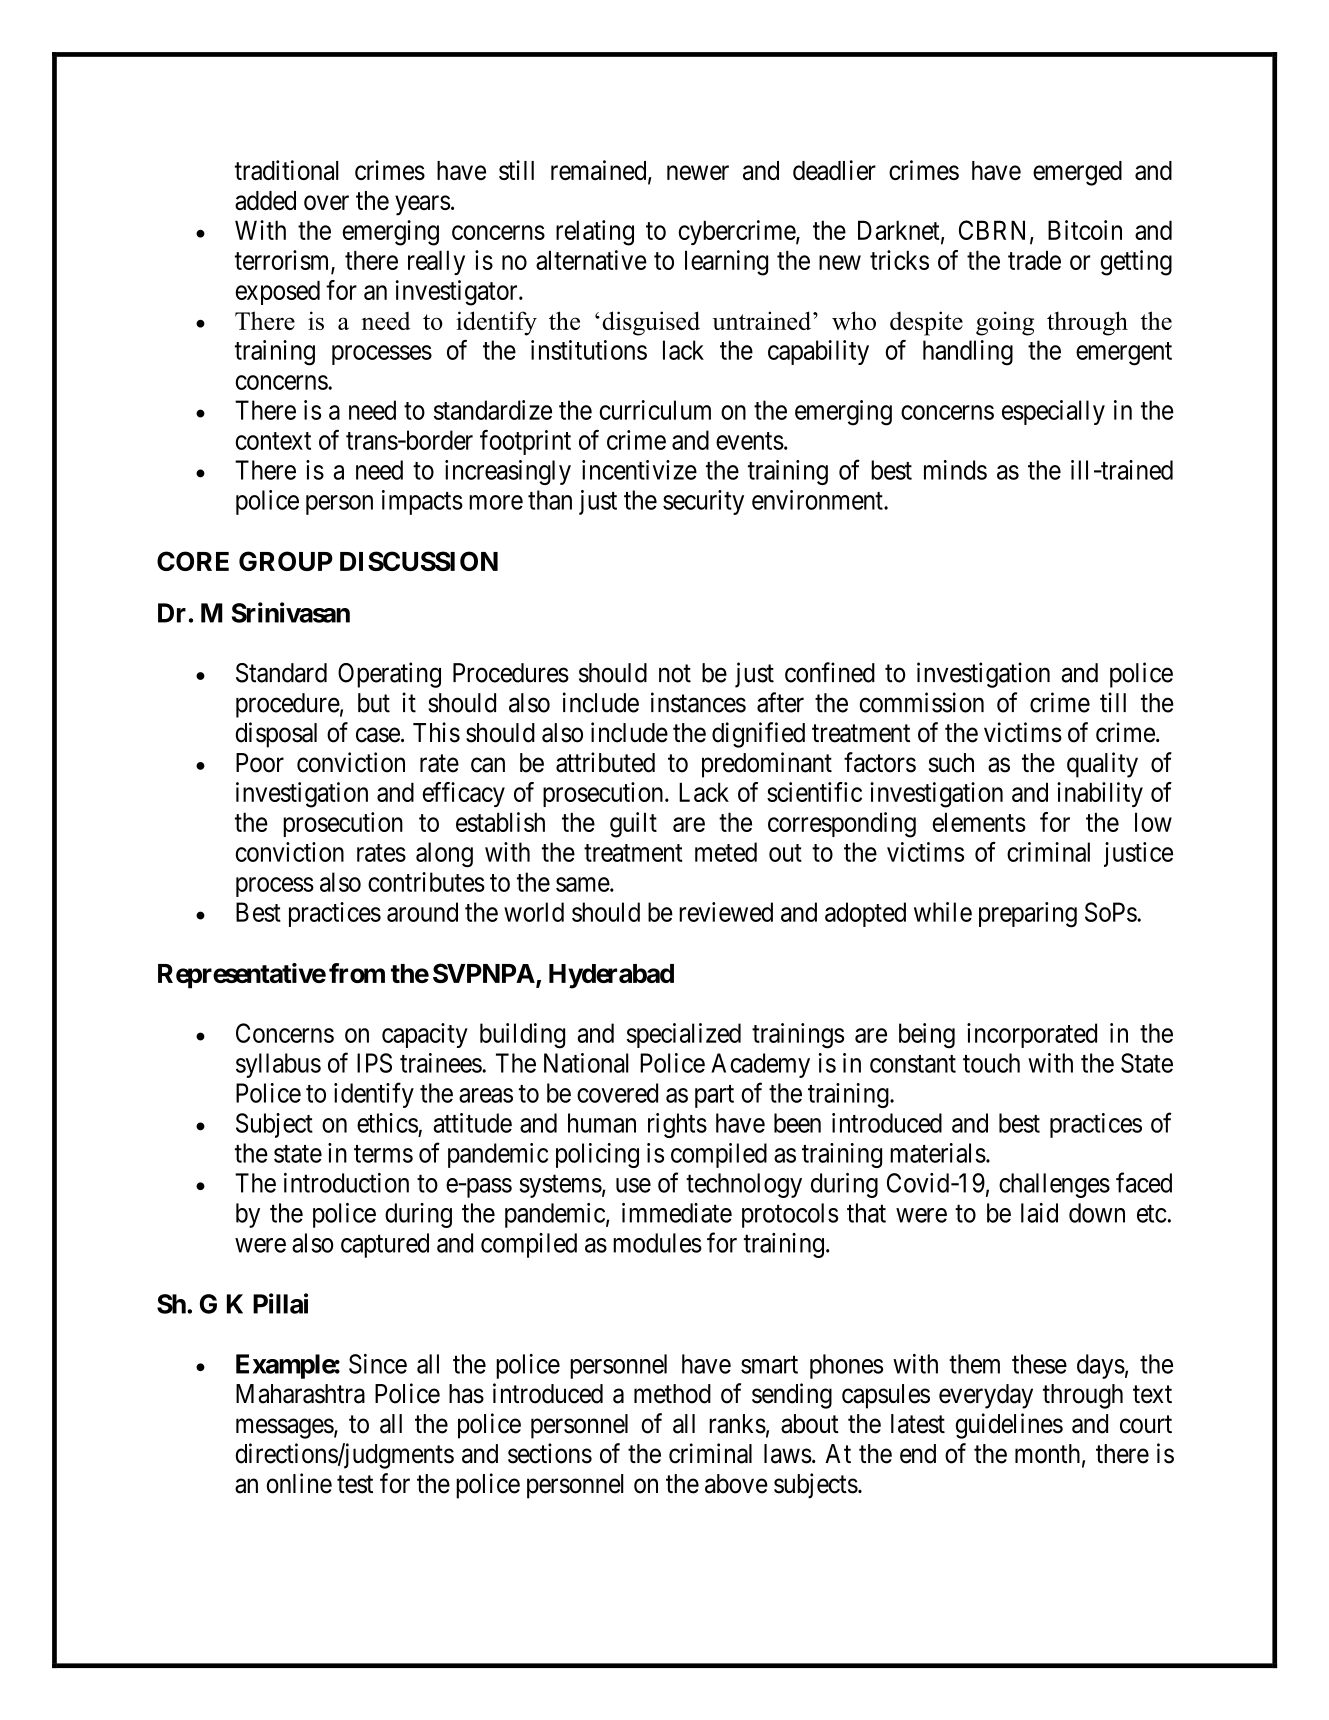 The image size is (1329, 1720). What do you see at coordinates (979, 822) in the page?
I see `elements` at bounding box center [979, 822].
